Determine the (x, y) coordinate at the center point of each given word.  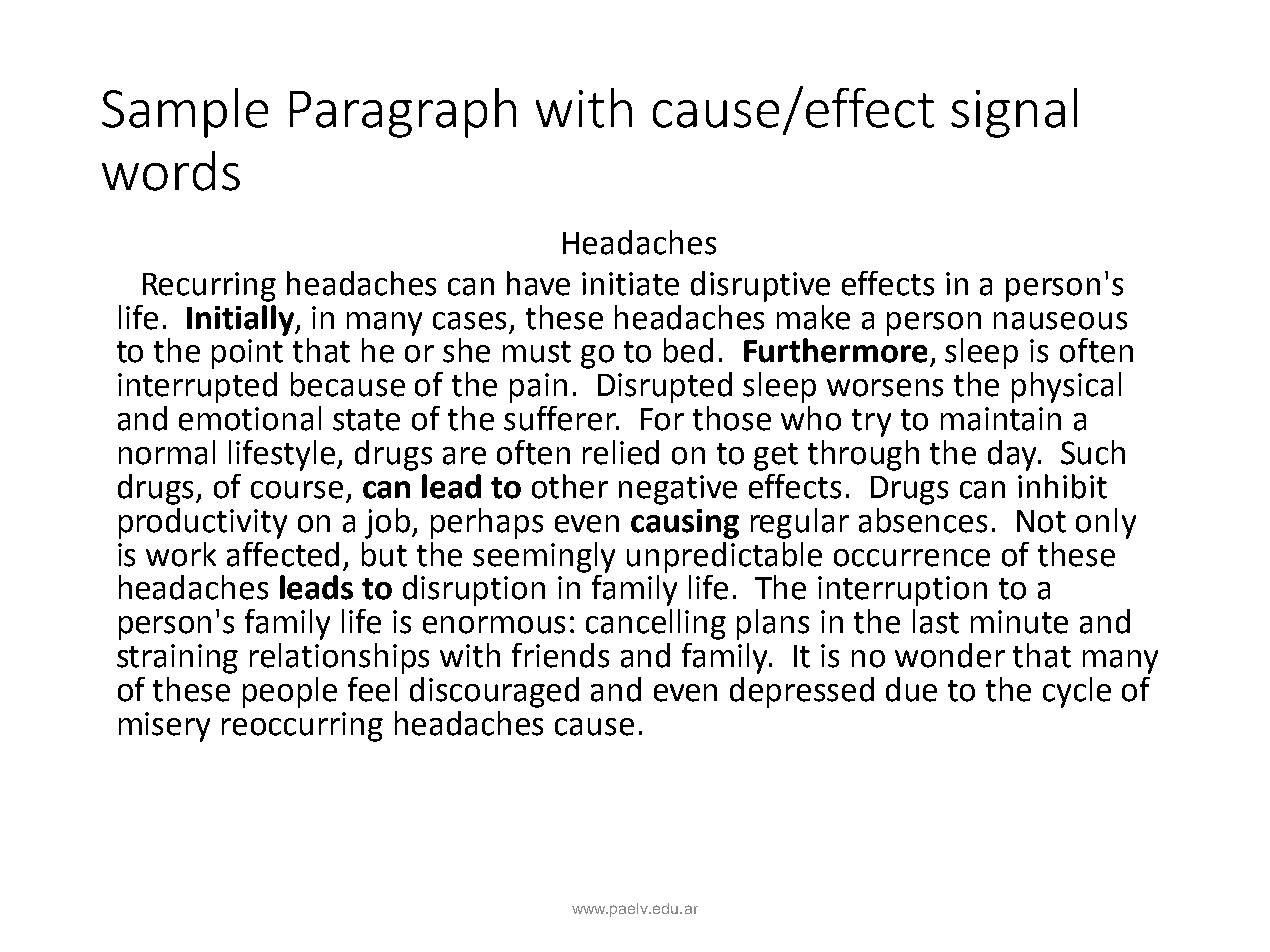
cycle (1077, 692)
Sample (185, 113)
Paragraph (403, 113)
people (290, 692)
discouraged (494, 692)
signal (1014, 113)
